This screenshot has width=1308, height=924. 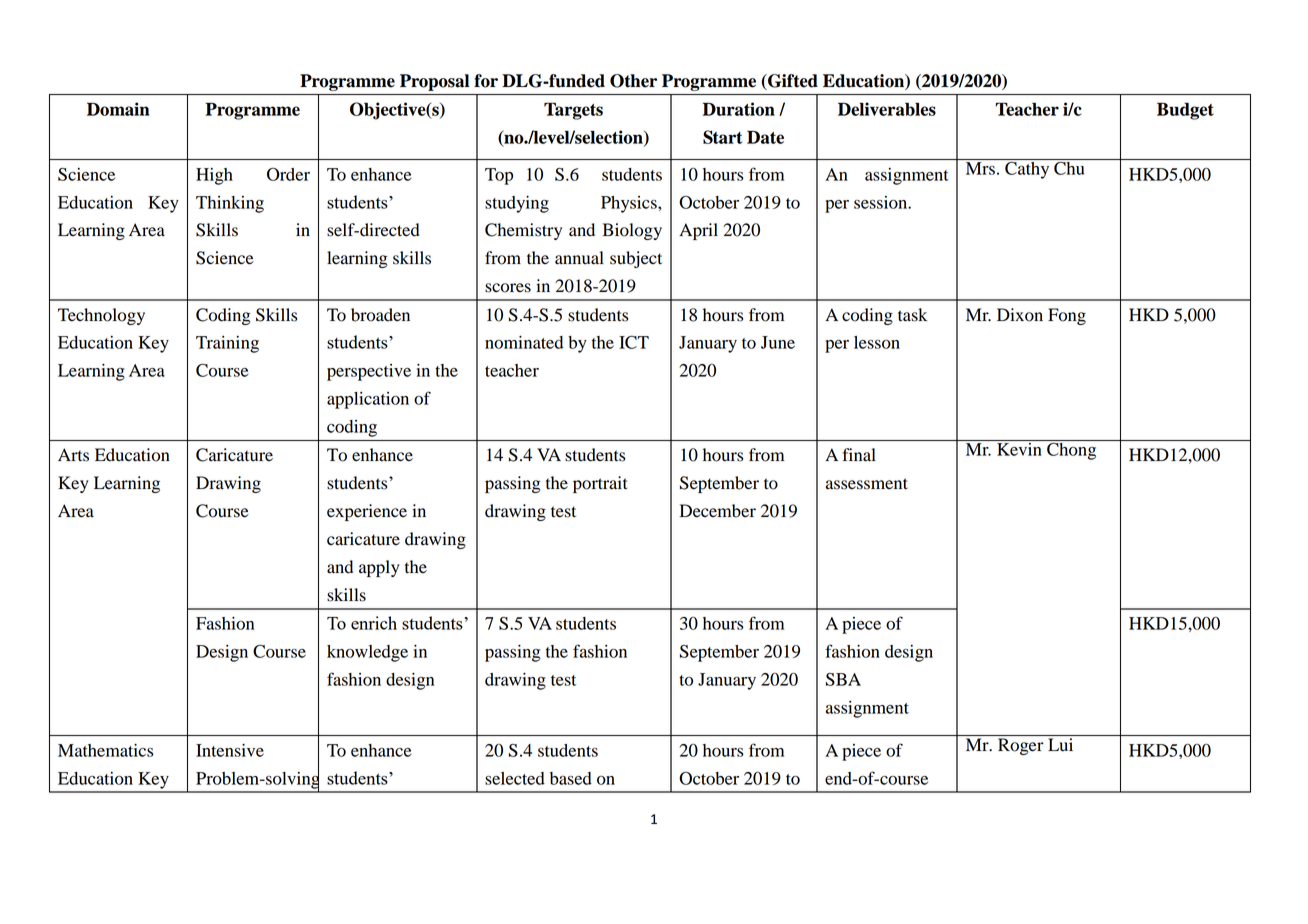 What do you see at coordinates (118, 109) in the screenshot?
I see `Domain` at bounding box center [118, 109].
